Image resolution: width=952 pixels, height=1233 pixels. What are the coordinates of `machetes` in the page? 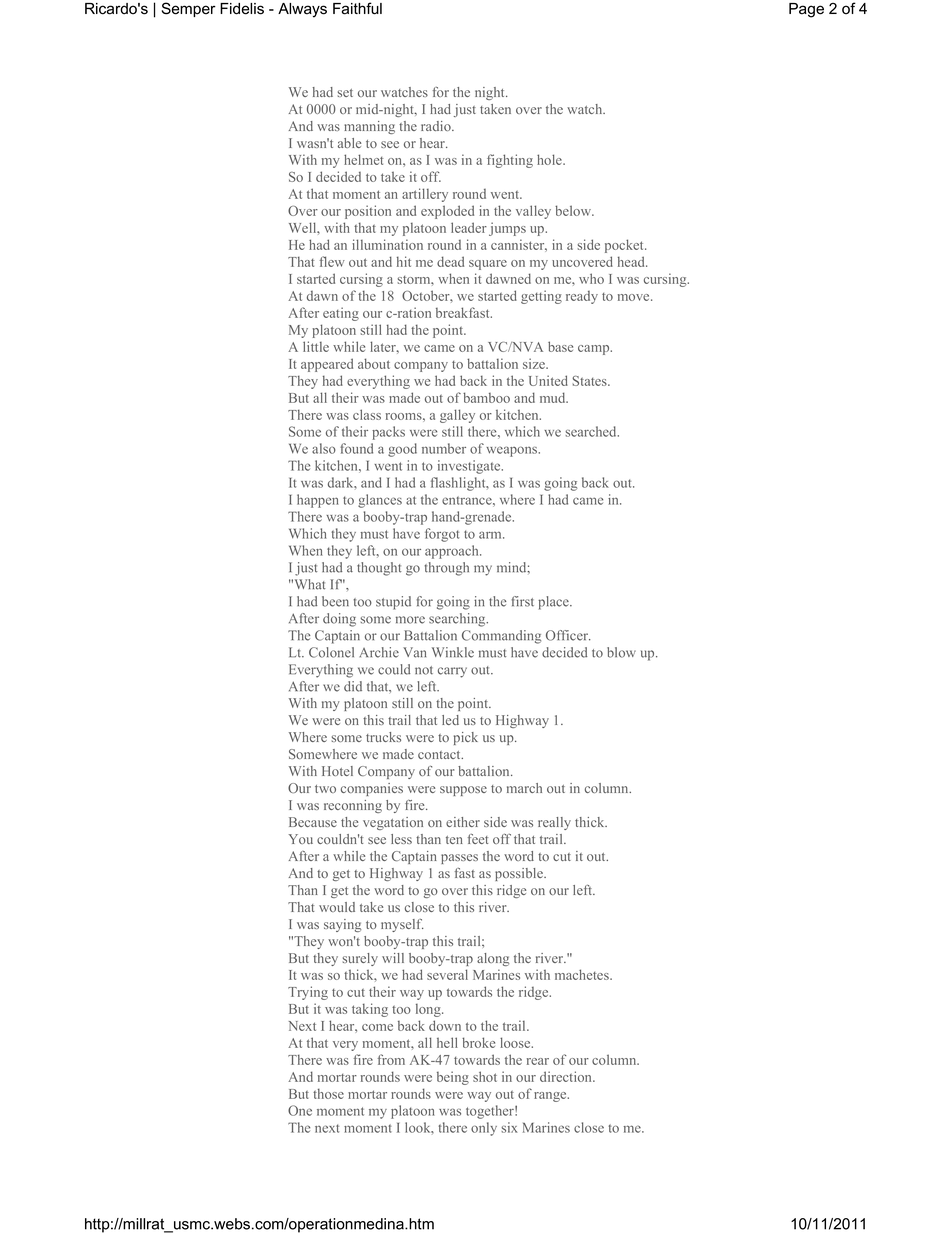 It's located at (583, 974).
